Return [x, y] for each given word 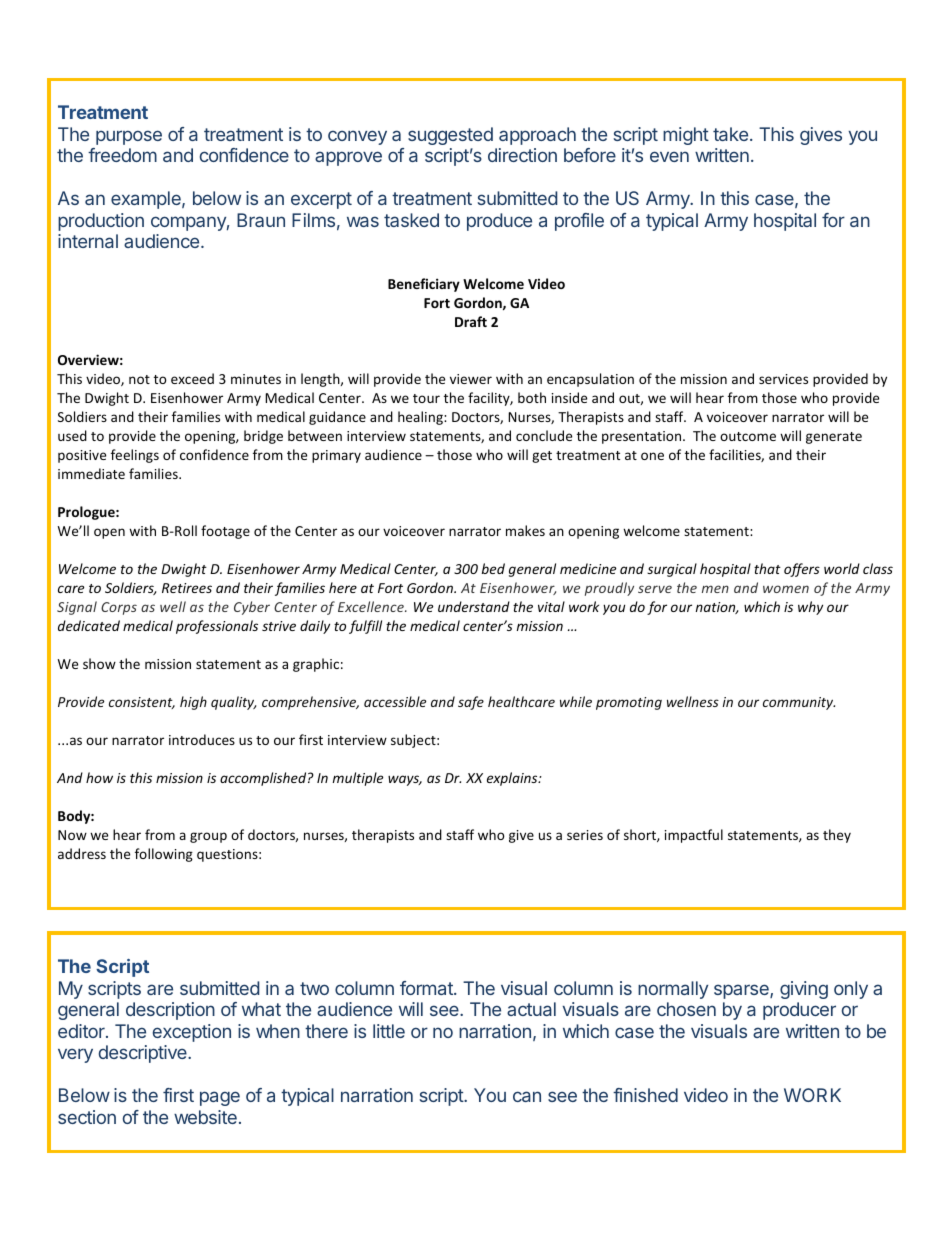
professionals [217, 627]
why [810, 608]
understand [474, 606]
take [730, 134]
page [220, 1098]
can [527, 1096]
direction [522, 155]
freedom [122, 155]
